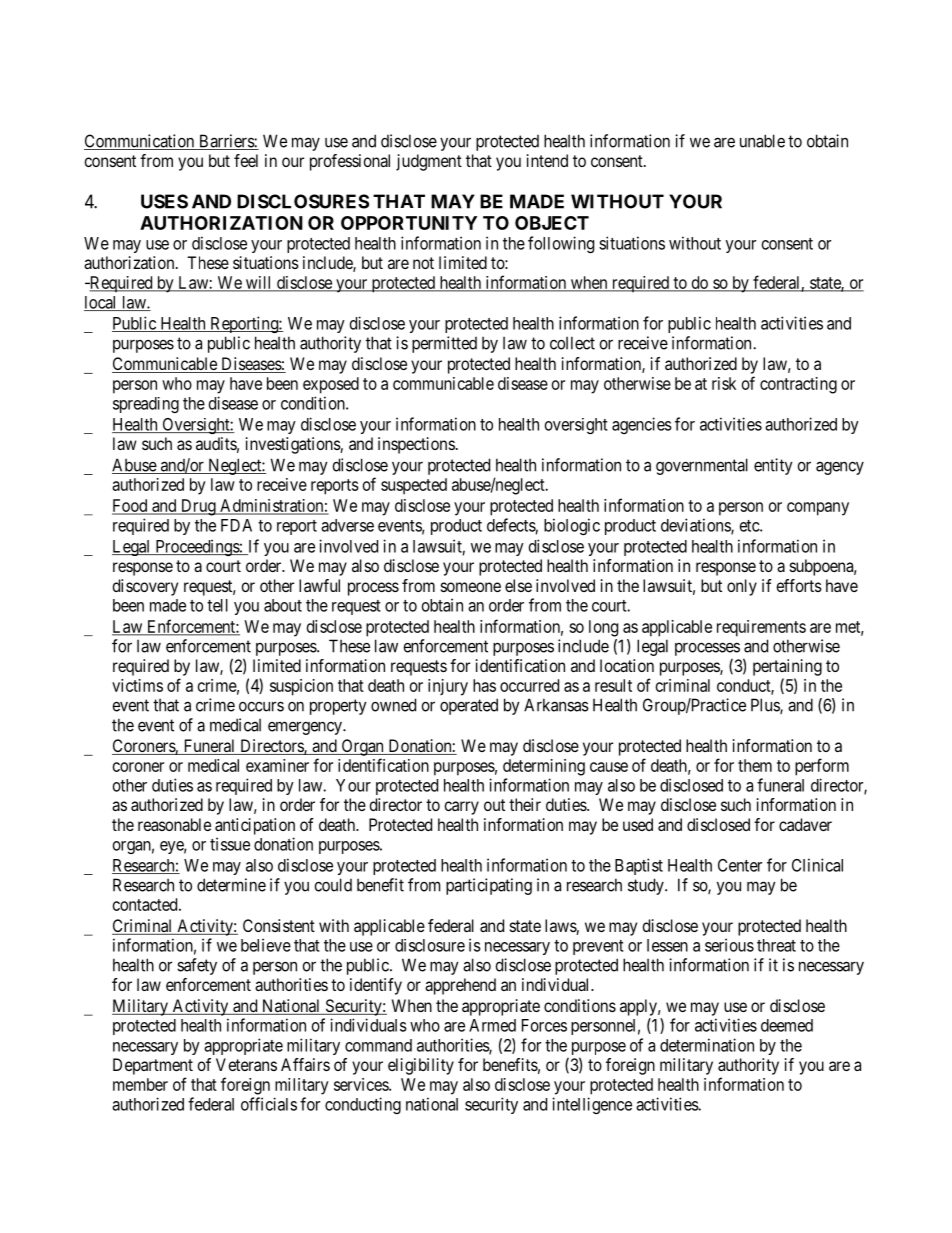  Describe the element at coordinates (489, 886) in the image. I see `participating` at that location.
